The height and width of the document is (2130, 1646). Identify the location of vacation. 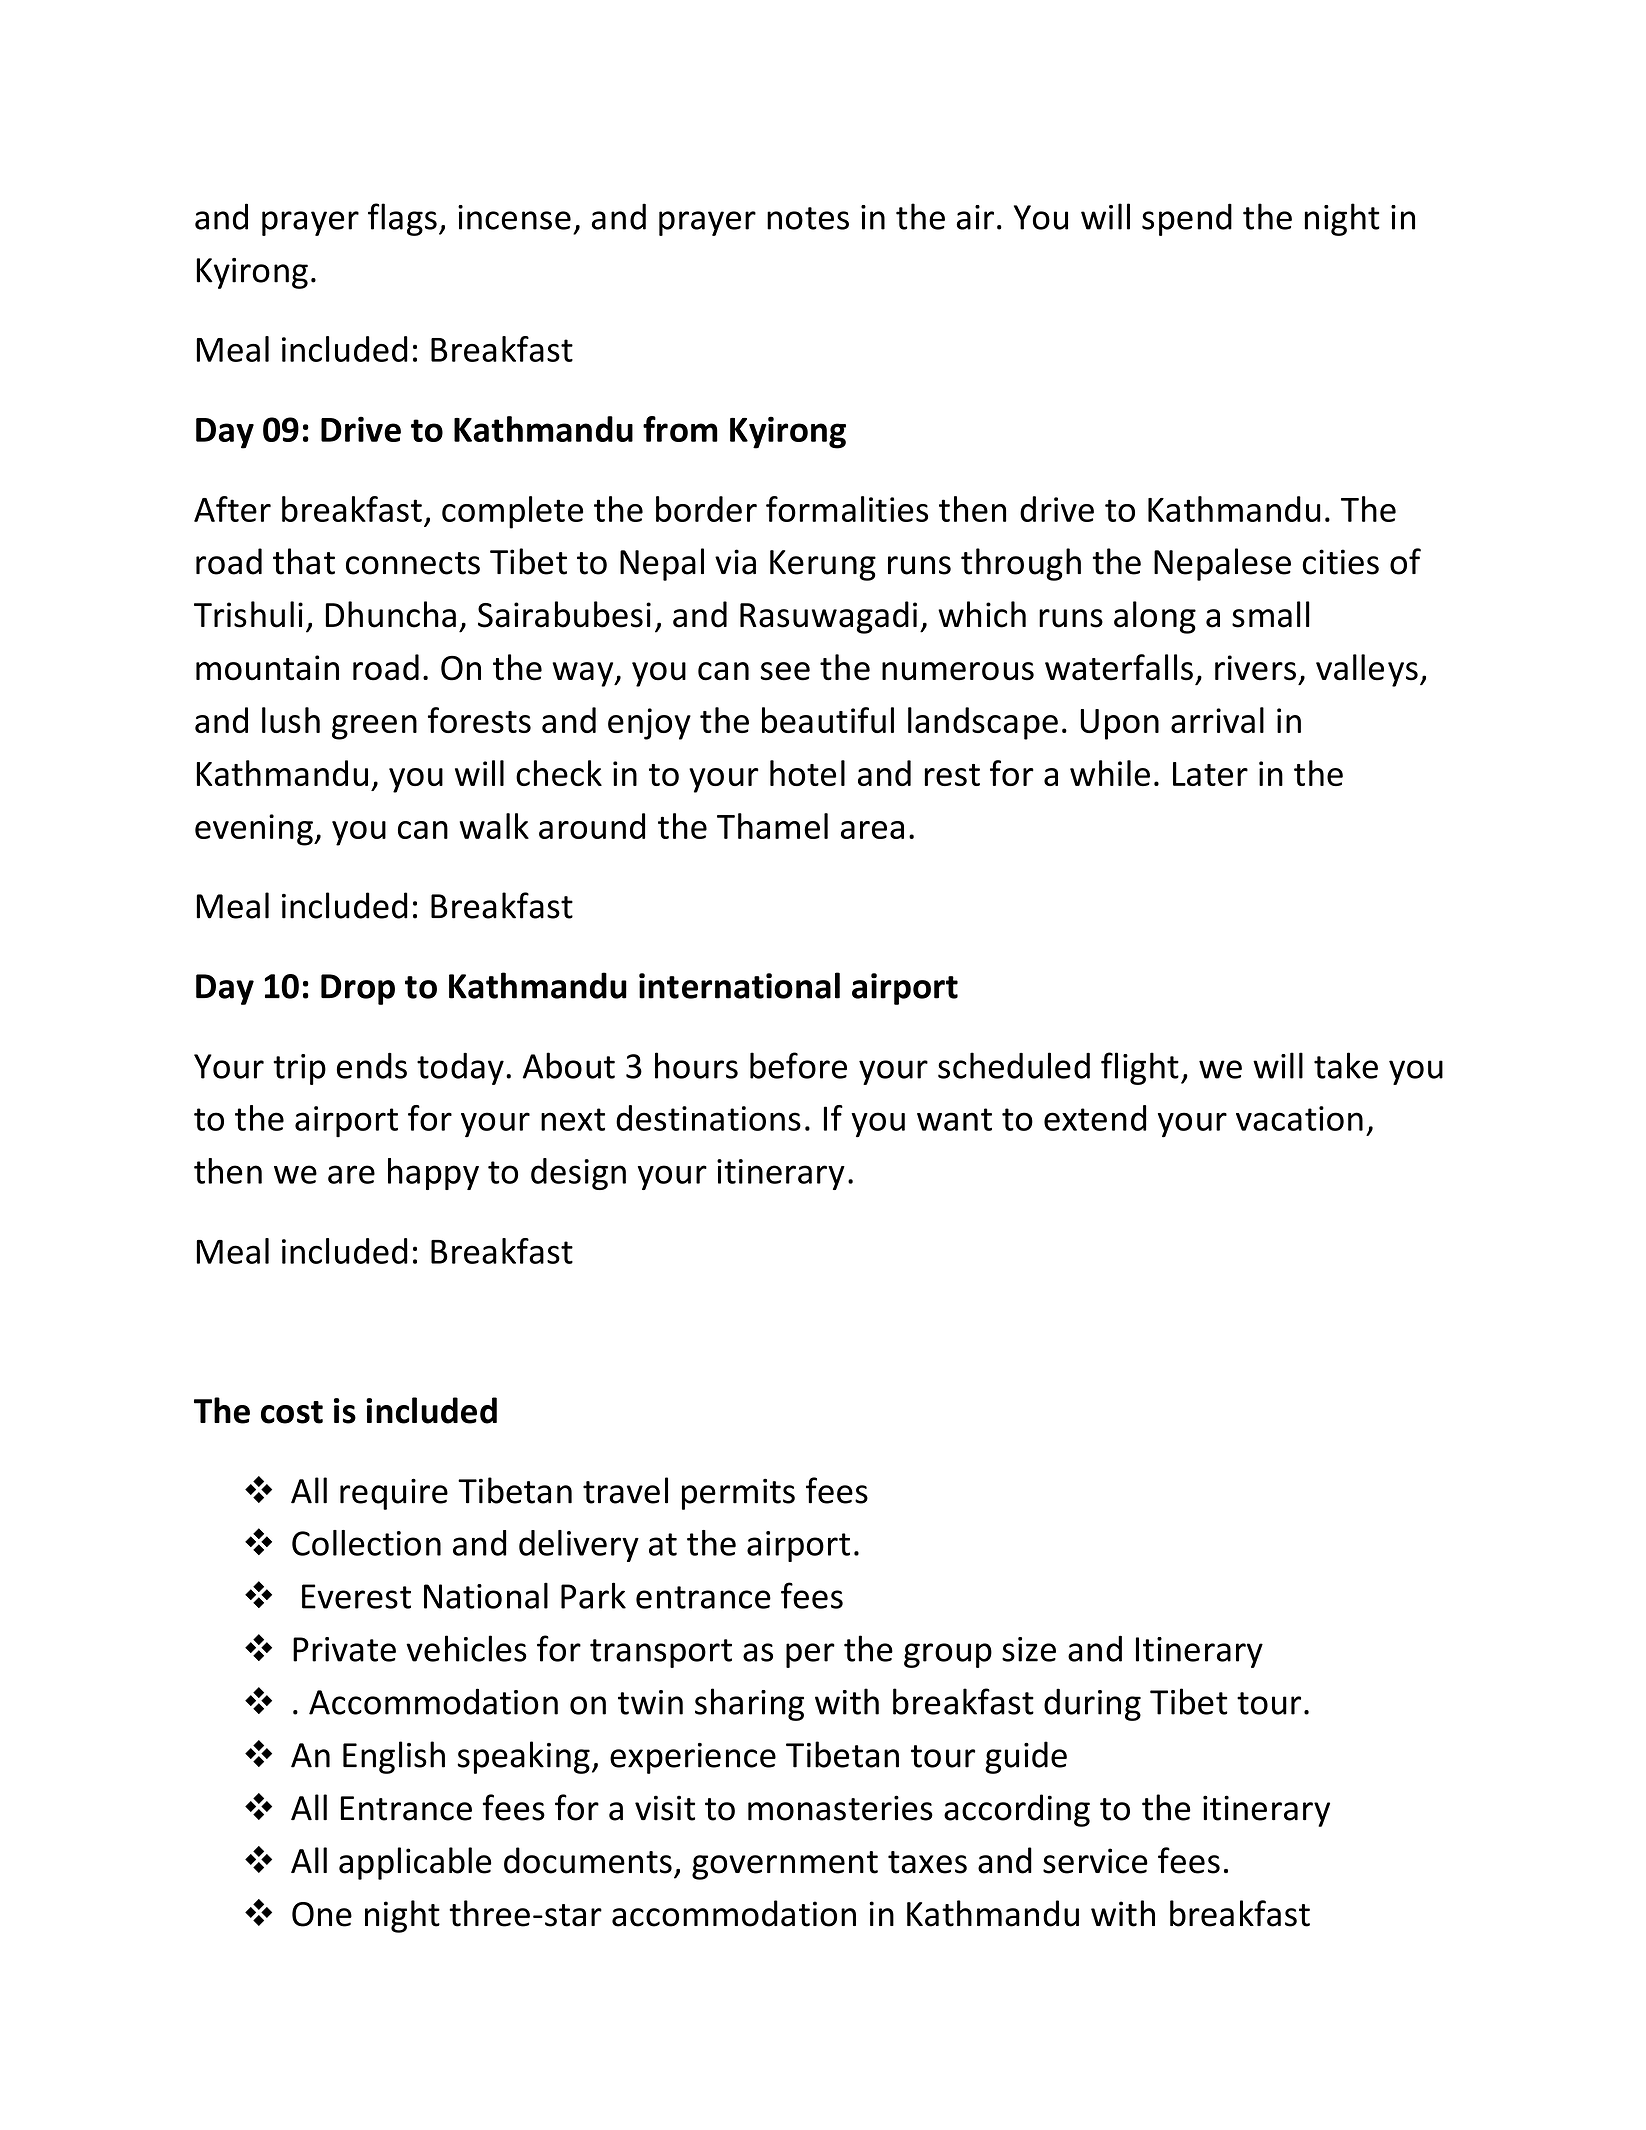
(1299, 1118).
